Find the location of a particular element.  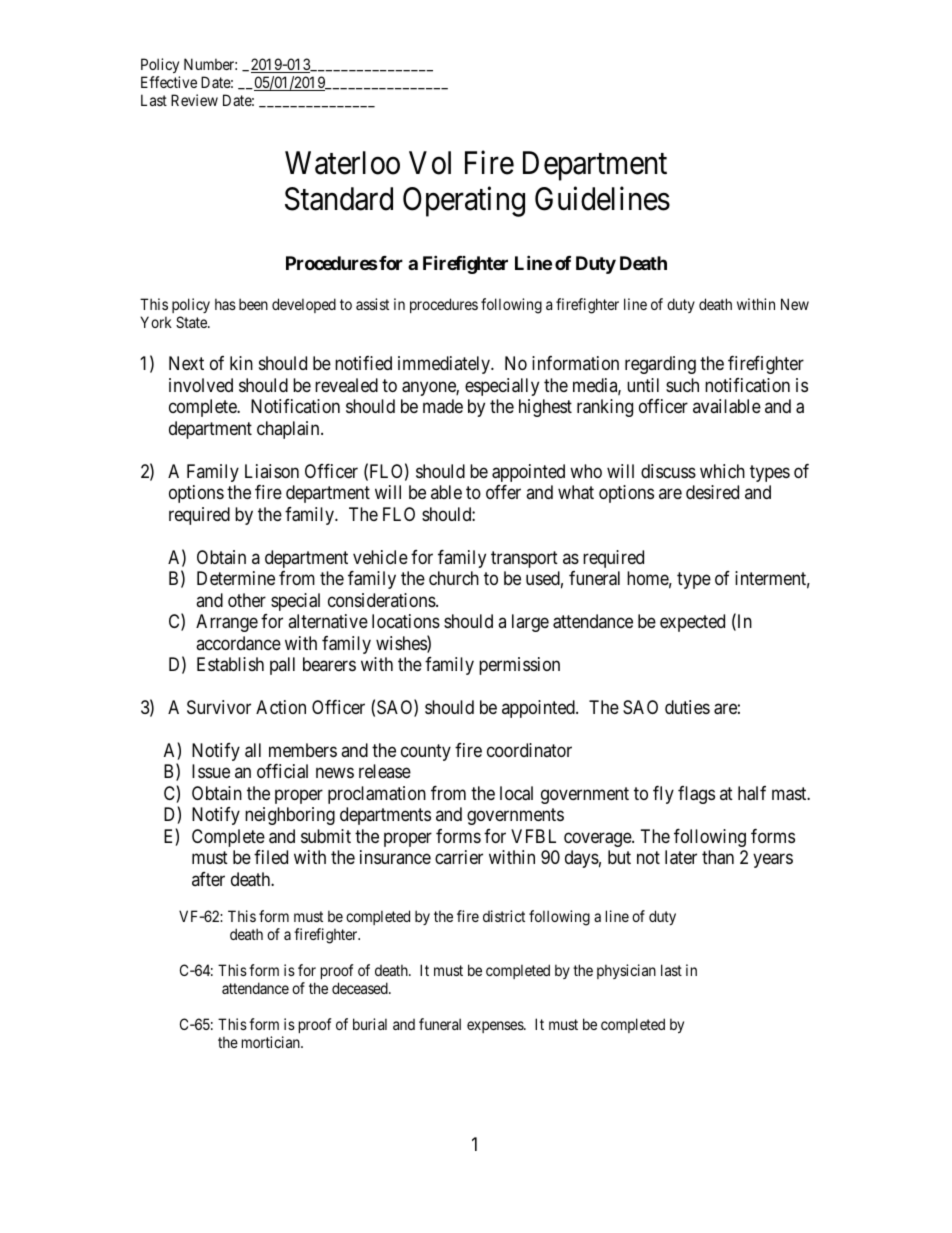

expenses is located at coordinates (496, 1027).
